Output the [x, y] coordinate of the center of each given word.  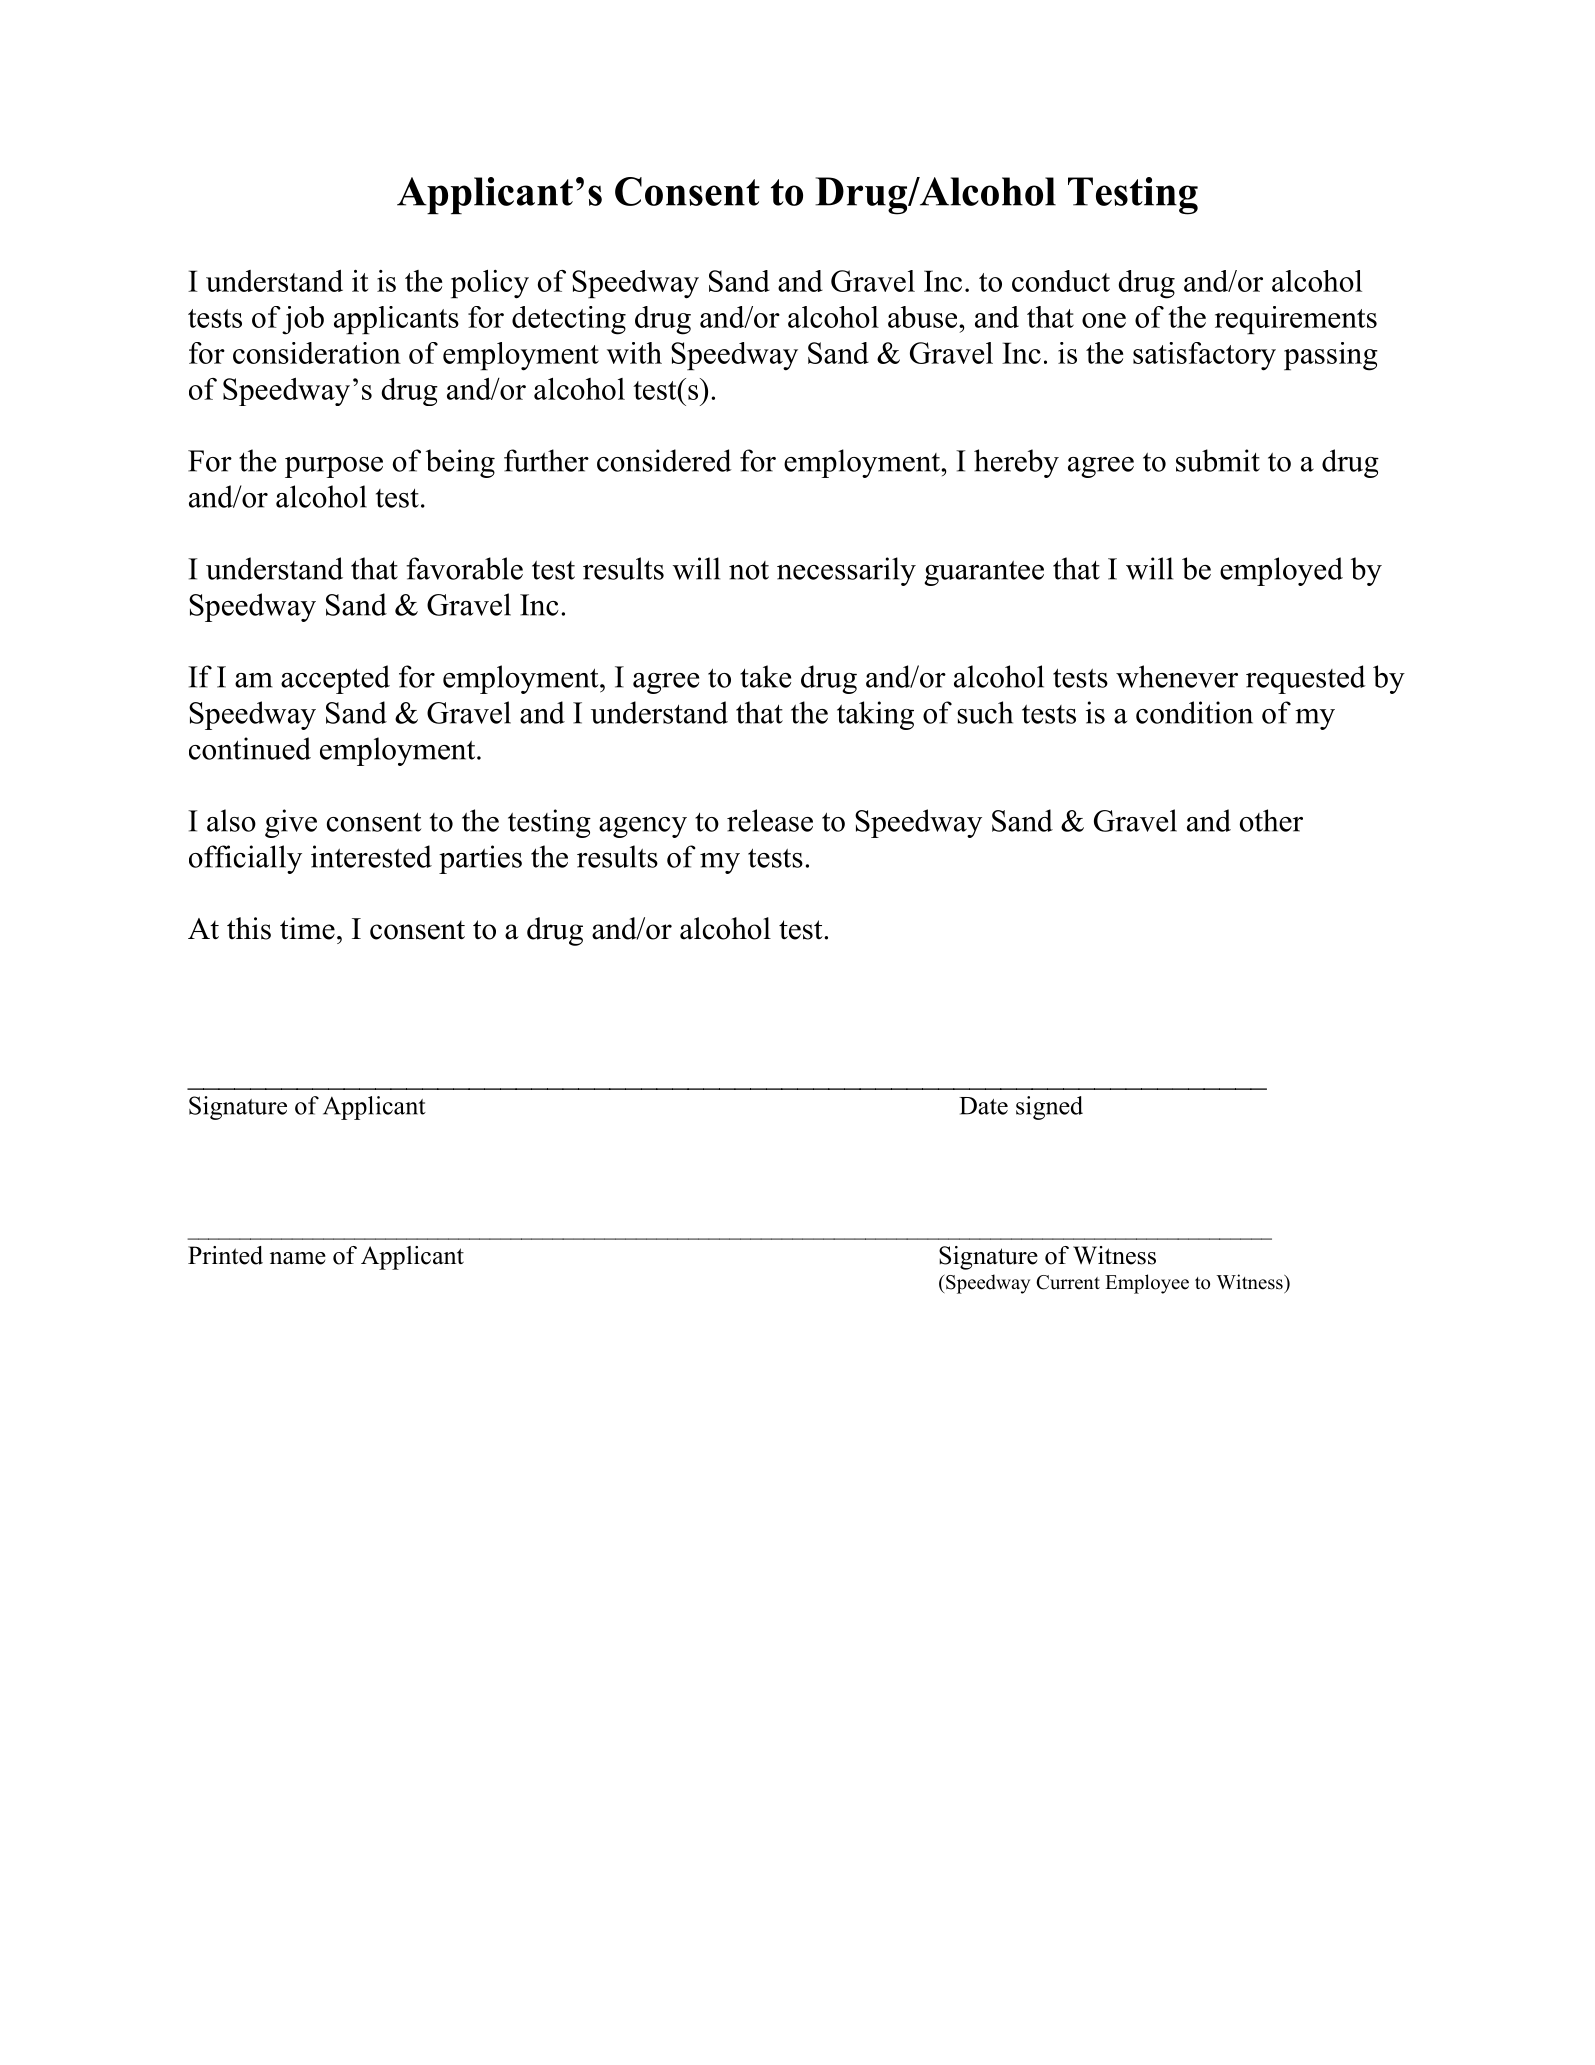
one [1104, 320]
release [770, 820]
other [1271, 820]
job [303, 320]
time [307, 928]
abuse [924, 317]
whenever [1177, 676]
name [298, 1258]
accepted [335, 679]
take [765, 676]
